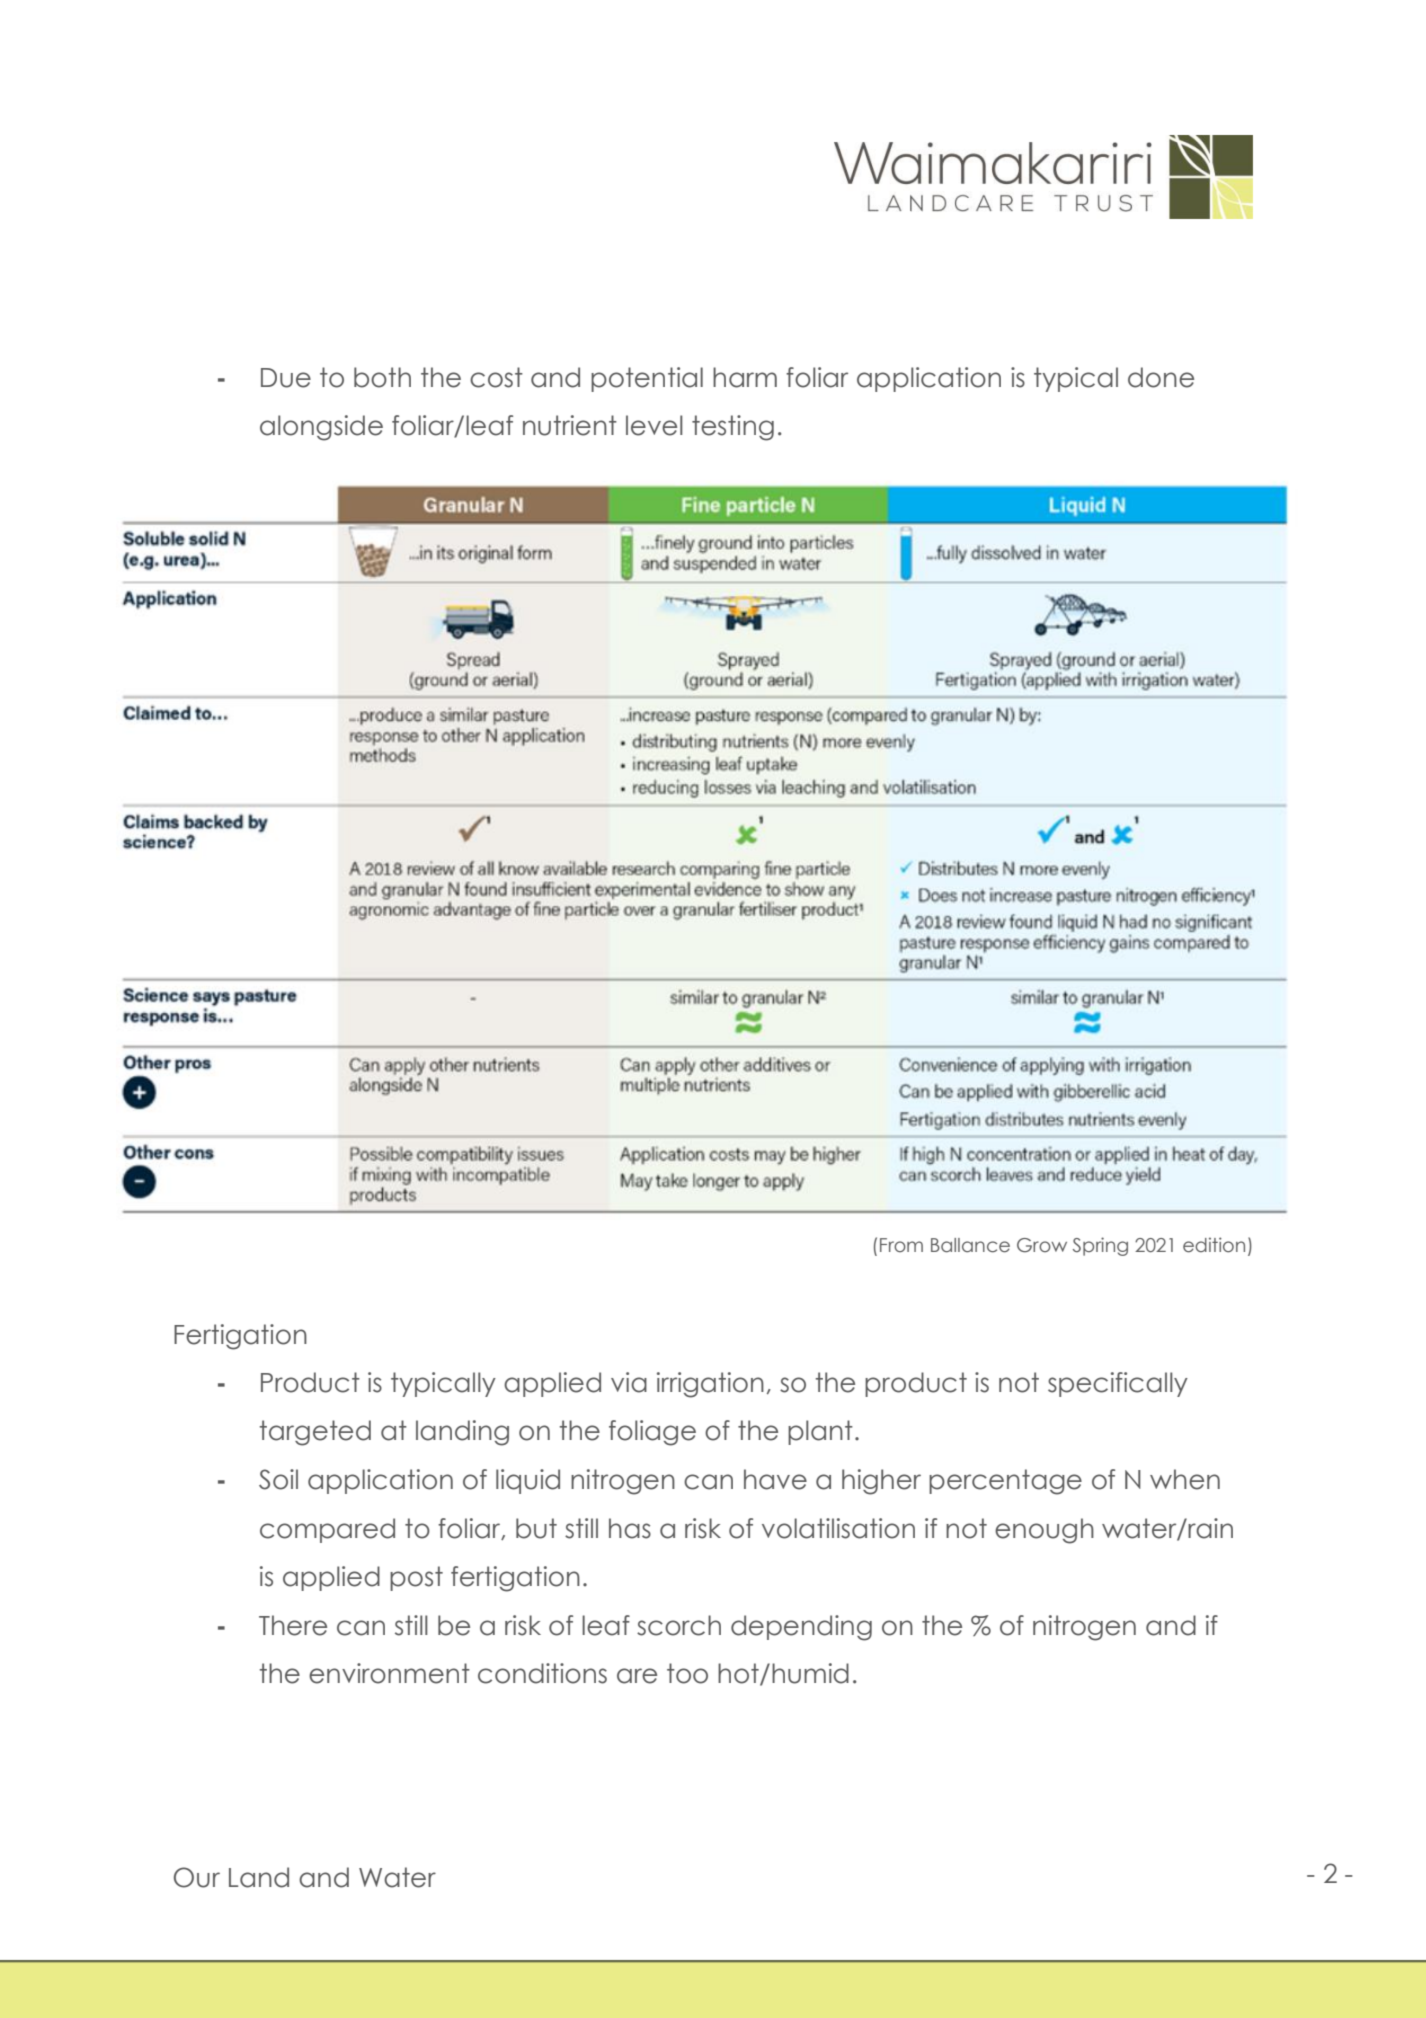  I want to click on done, so click(1161, 377).
